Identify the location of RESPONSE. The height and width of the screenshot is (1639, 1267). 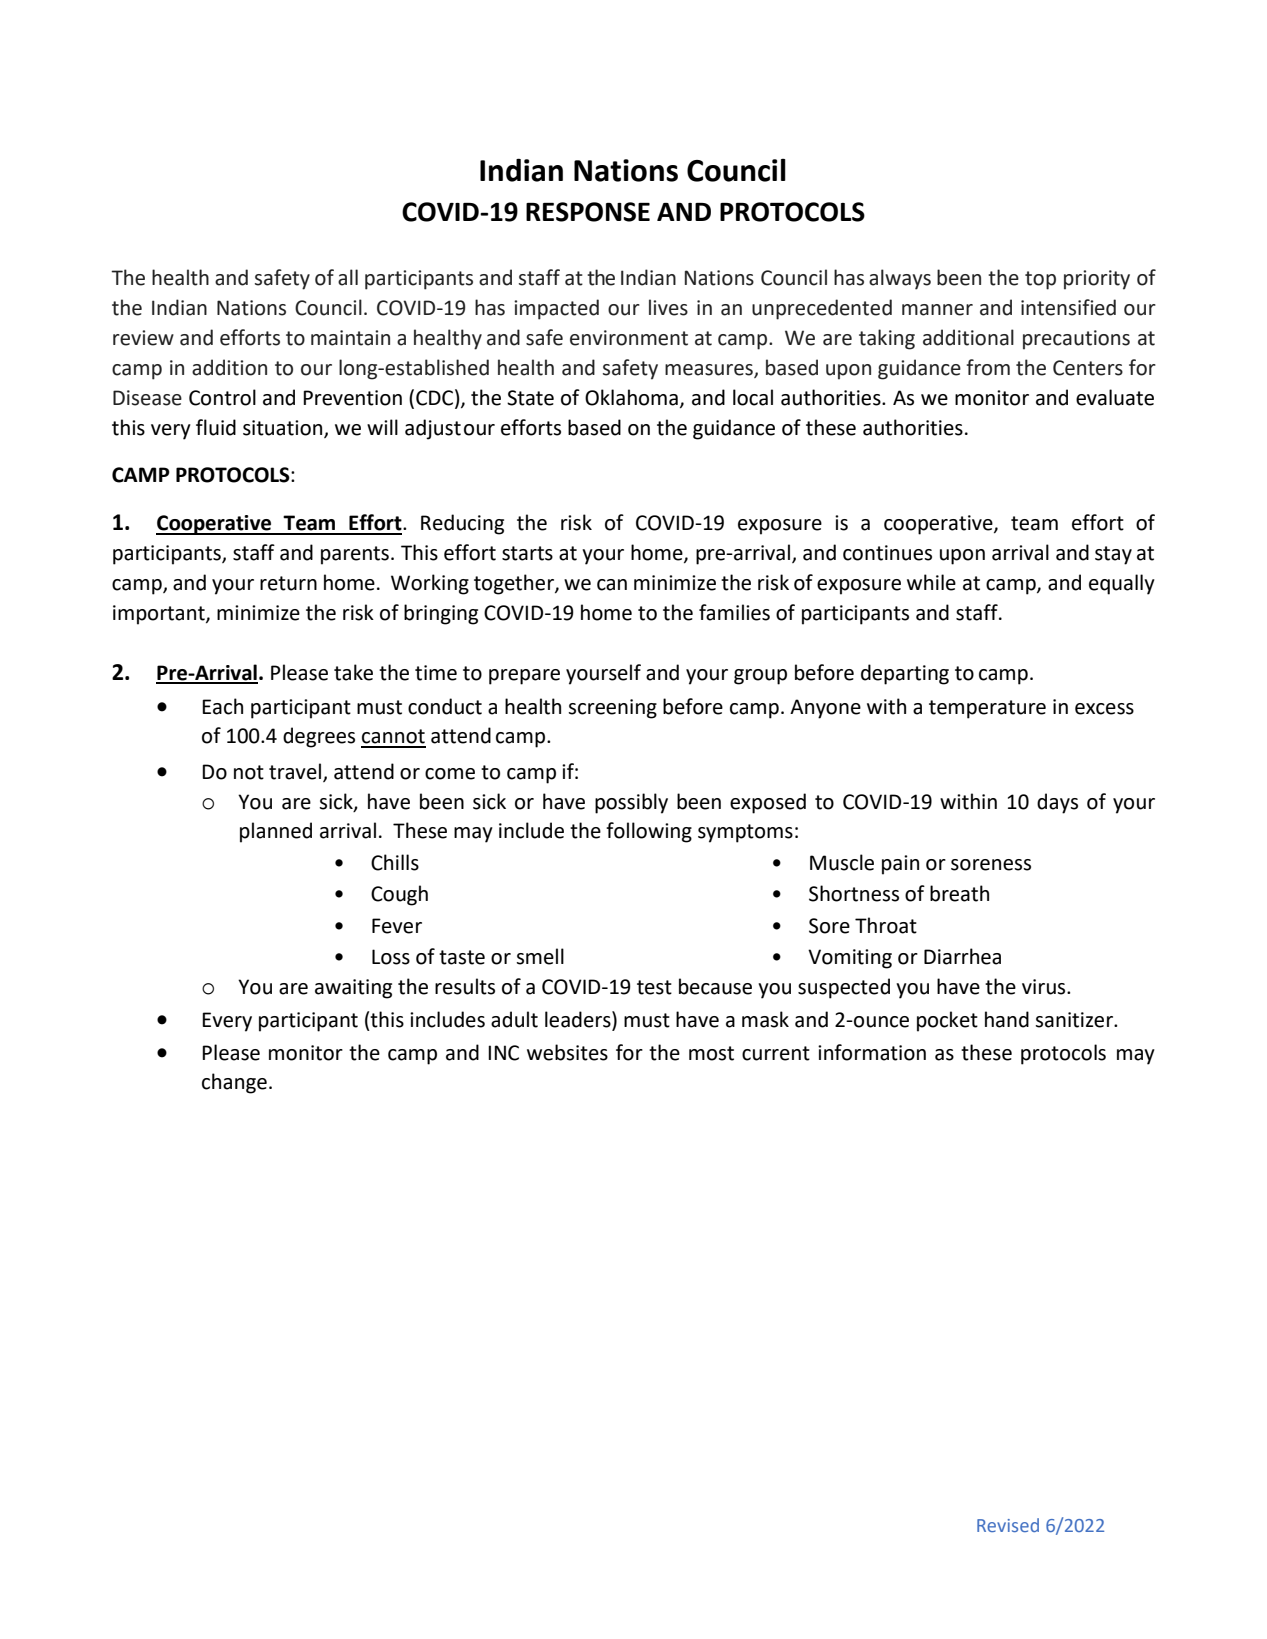
(588, 212).
